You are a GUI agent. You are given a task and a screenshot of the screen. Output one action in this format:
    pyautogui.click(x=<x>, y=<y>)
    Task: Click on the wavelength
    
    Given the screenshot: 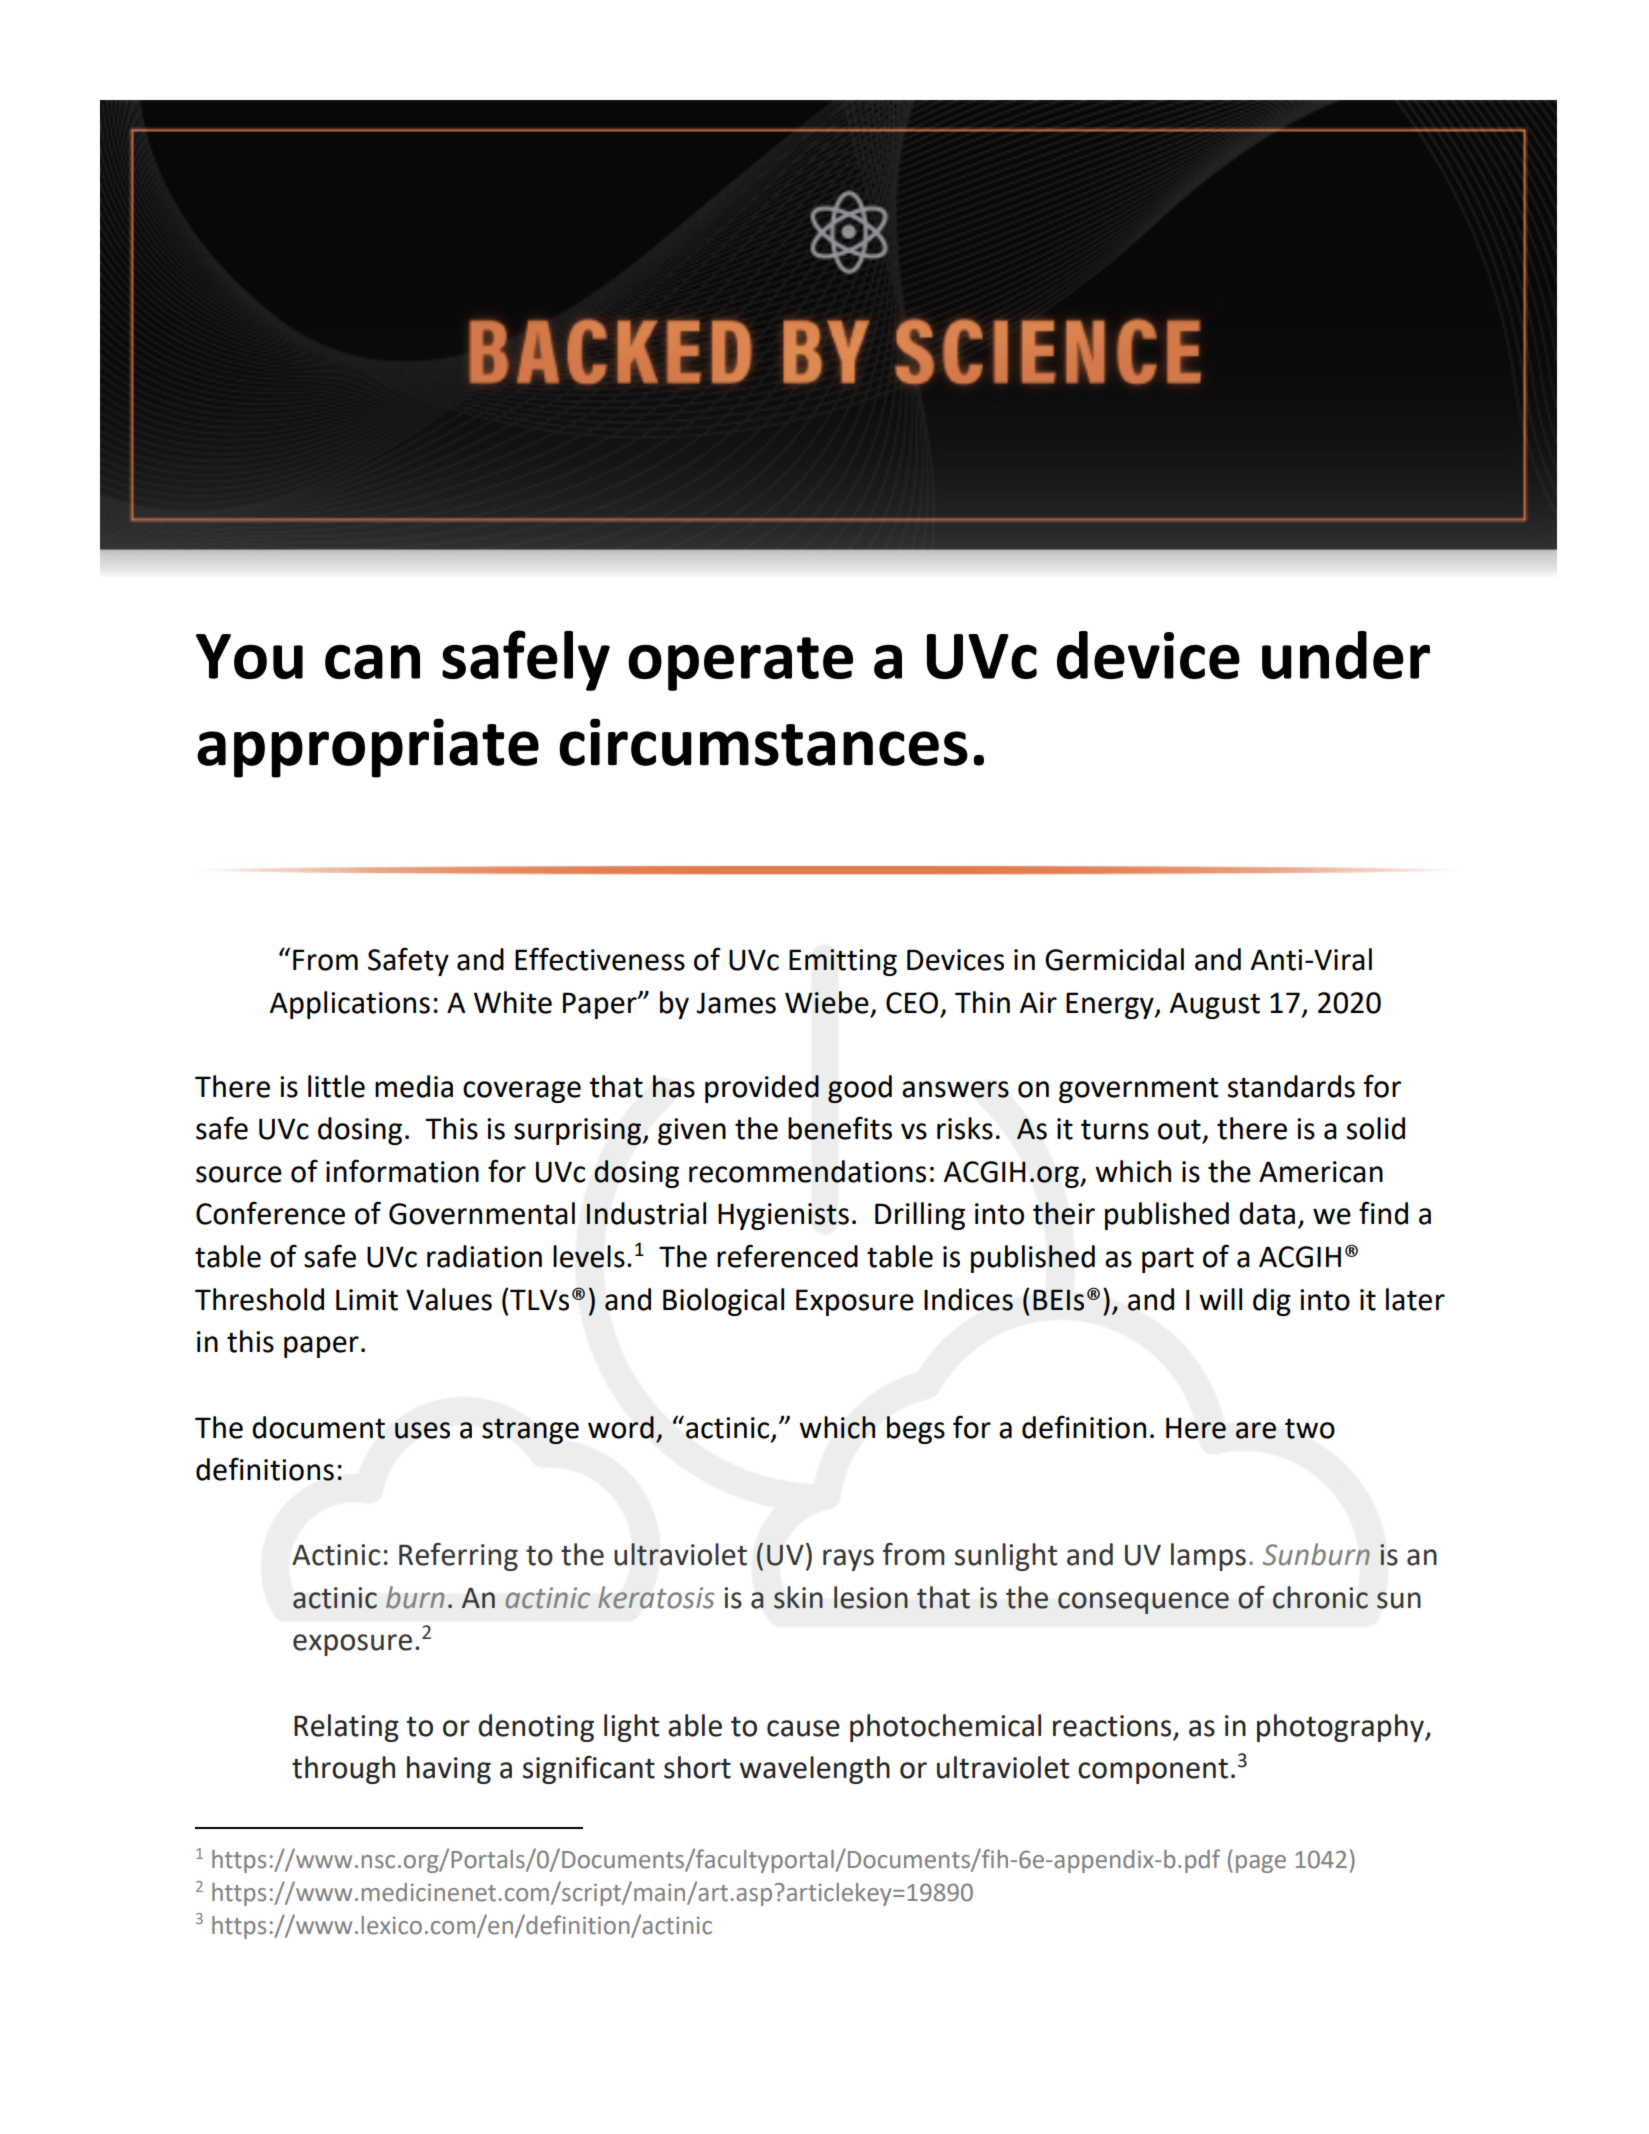 What is the action you would take?
    pyautogui.click(x=815, y=1770)
